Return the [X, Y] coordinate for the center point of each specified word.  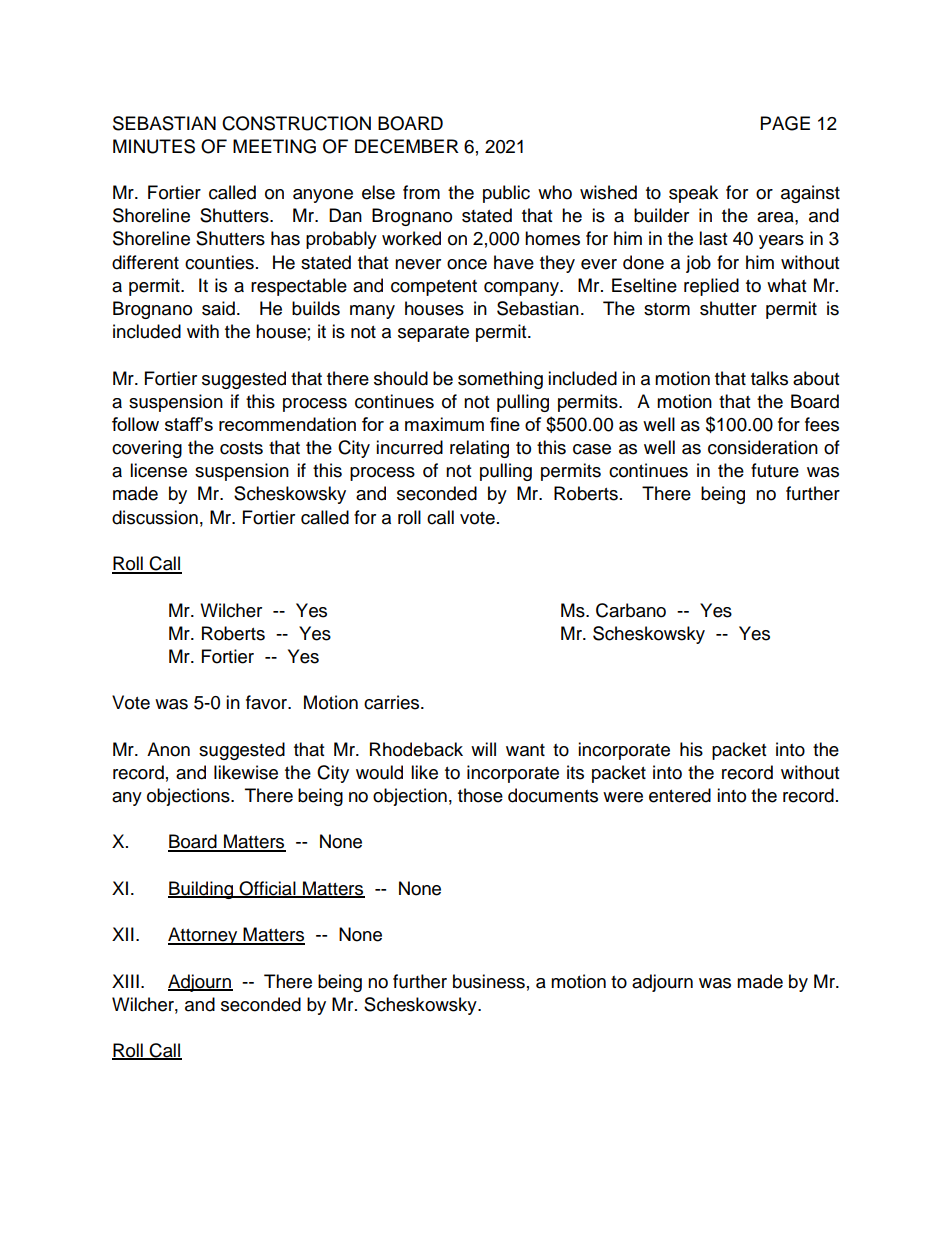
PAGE [785, 123]
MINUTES [154, 146]
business [489, 981]
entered [680, 795]
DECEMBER [407, 146]
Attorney [204, 936]
